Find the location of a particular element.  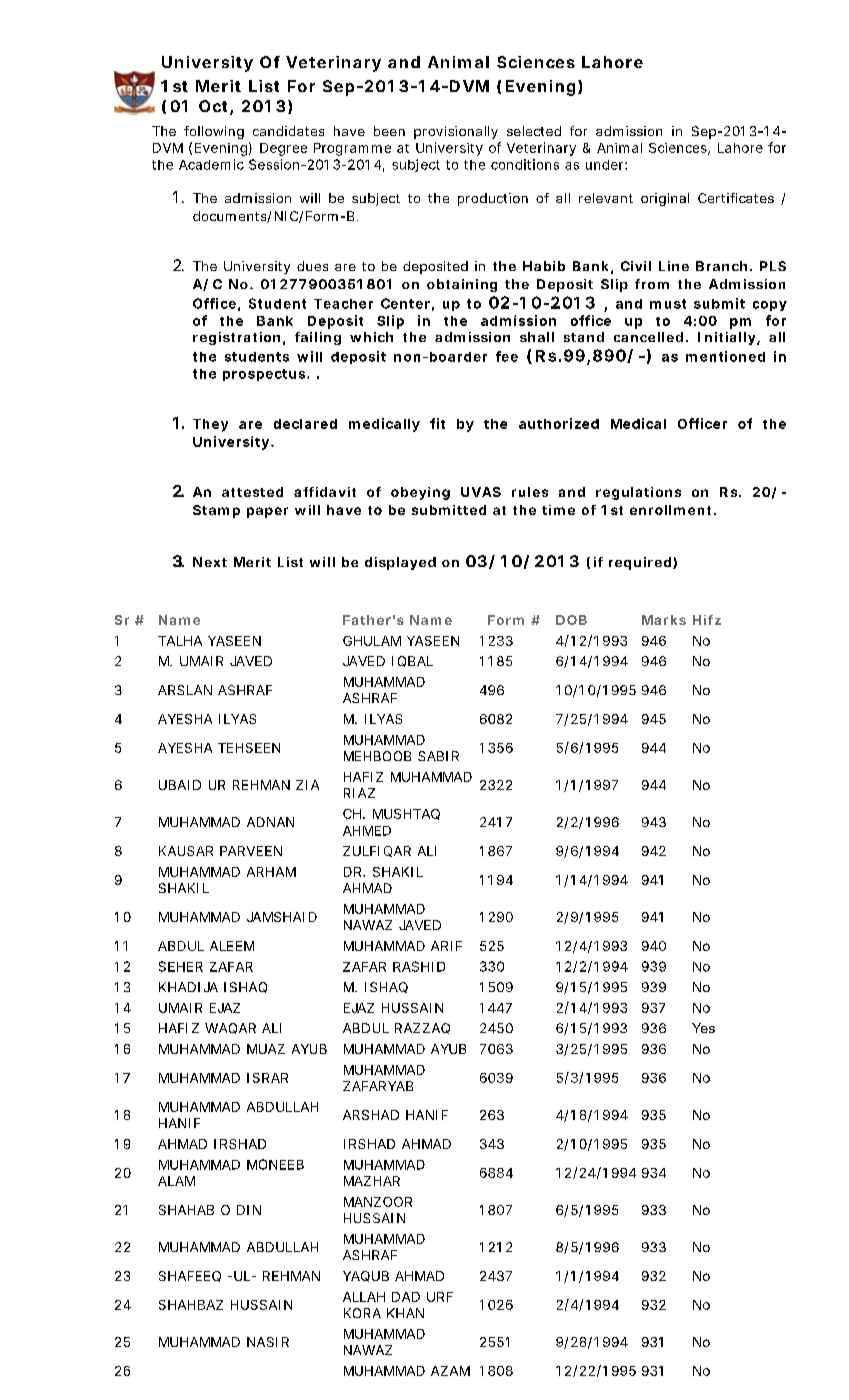

provisionally is located at coordinates (456, 132).
